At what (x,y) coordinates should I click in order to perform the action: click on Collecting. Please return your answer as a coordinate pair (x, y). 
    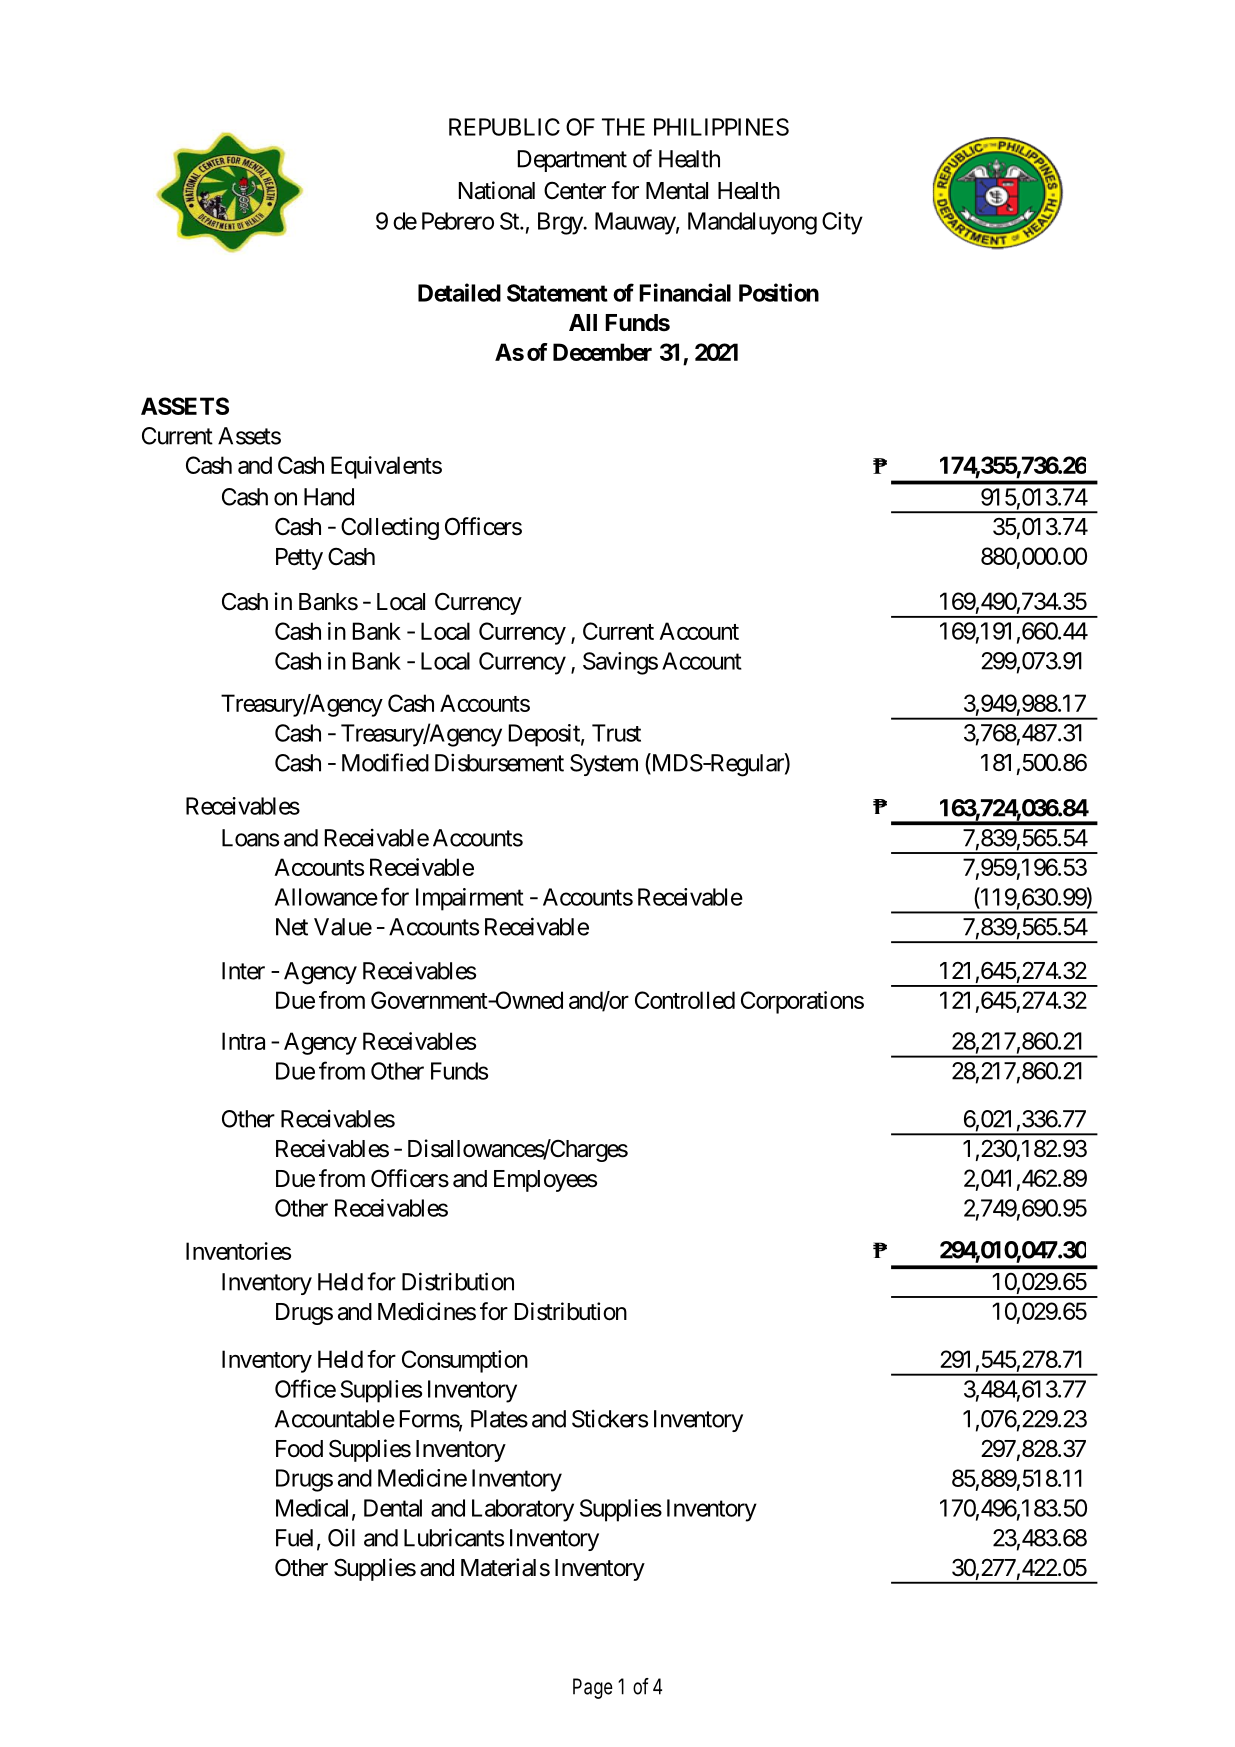
    Looking at the image, I should click on (390, 528).
